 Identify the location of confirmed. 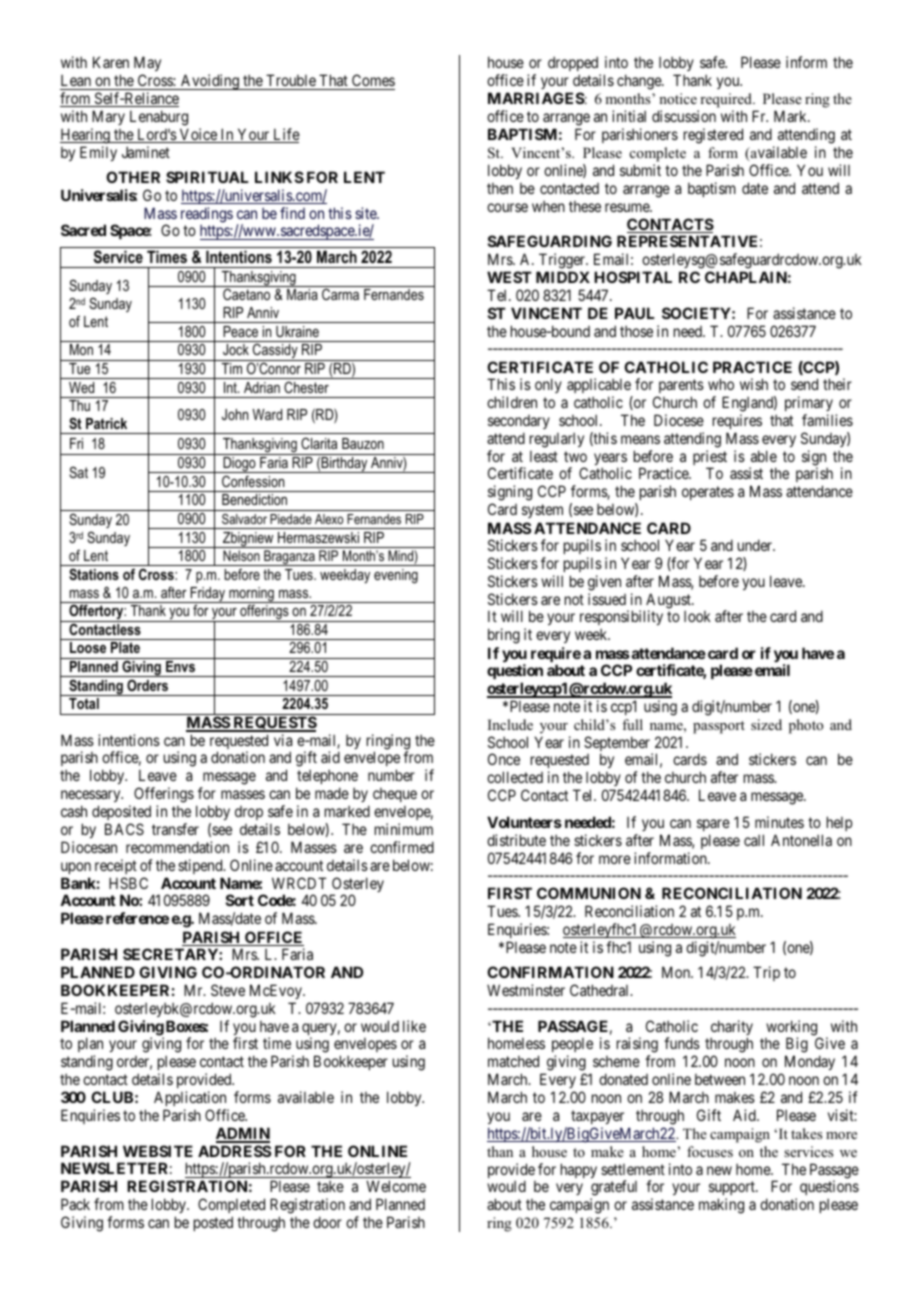
(402, 847).
